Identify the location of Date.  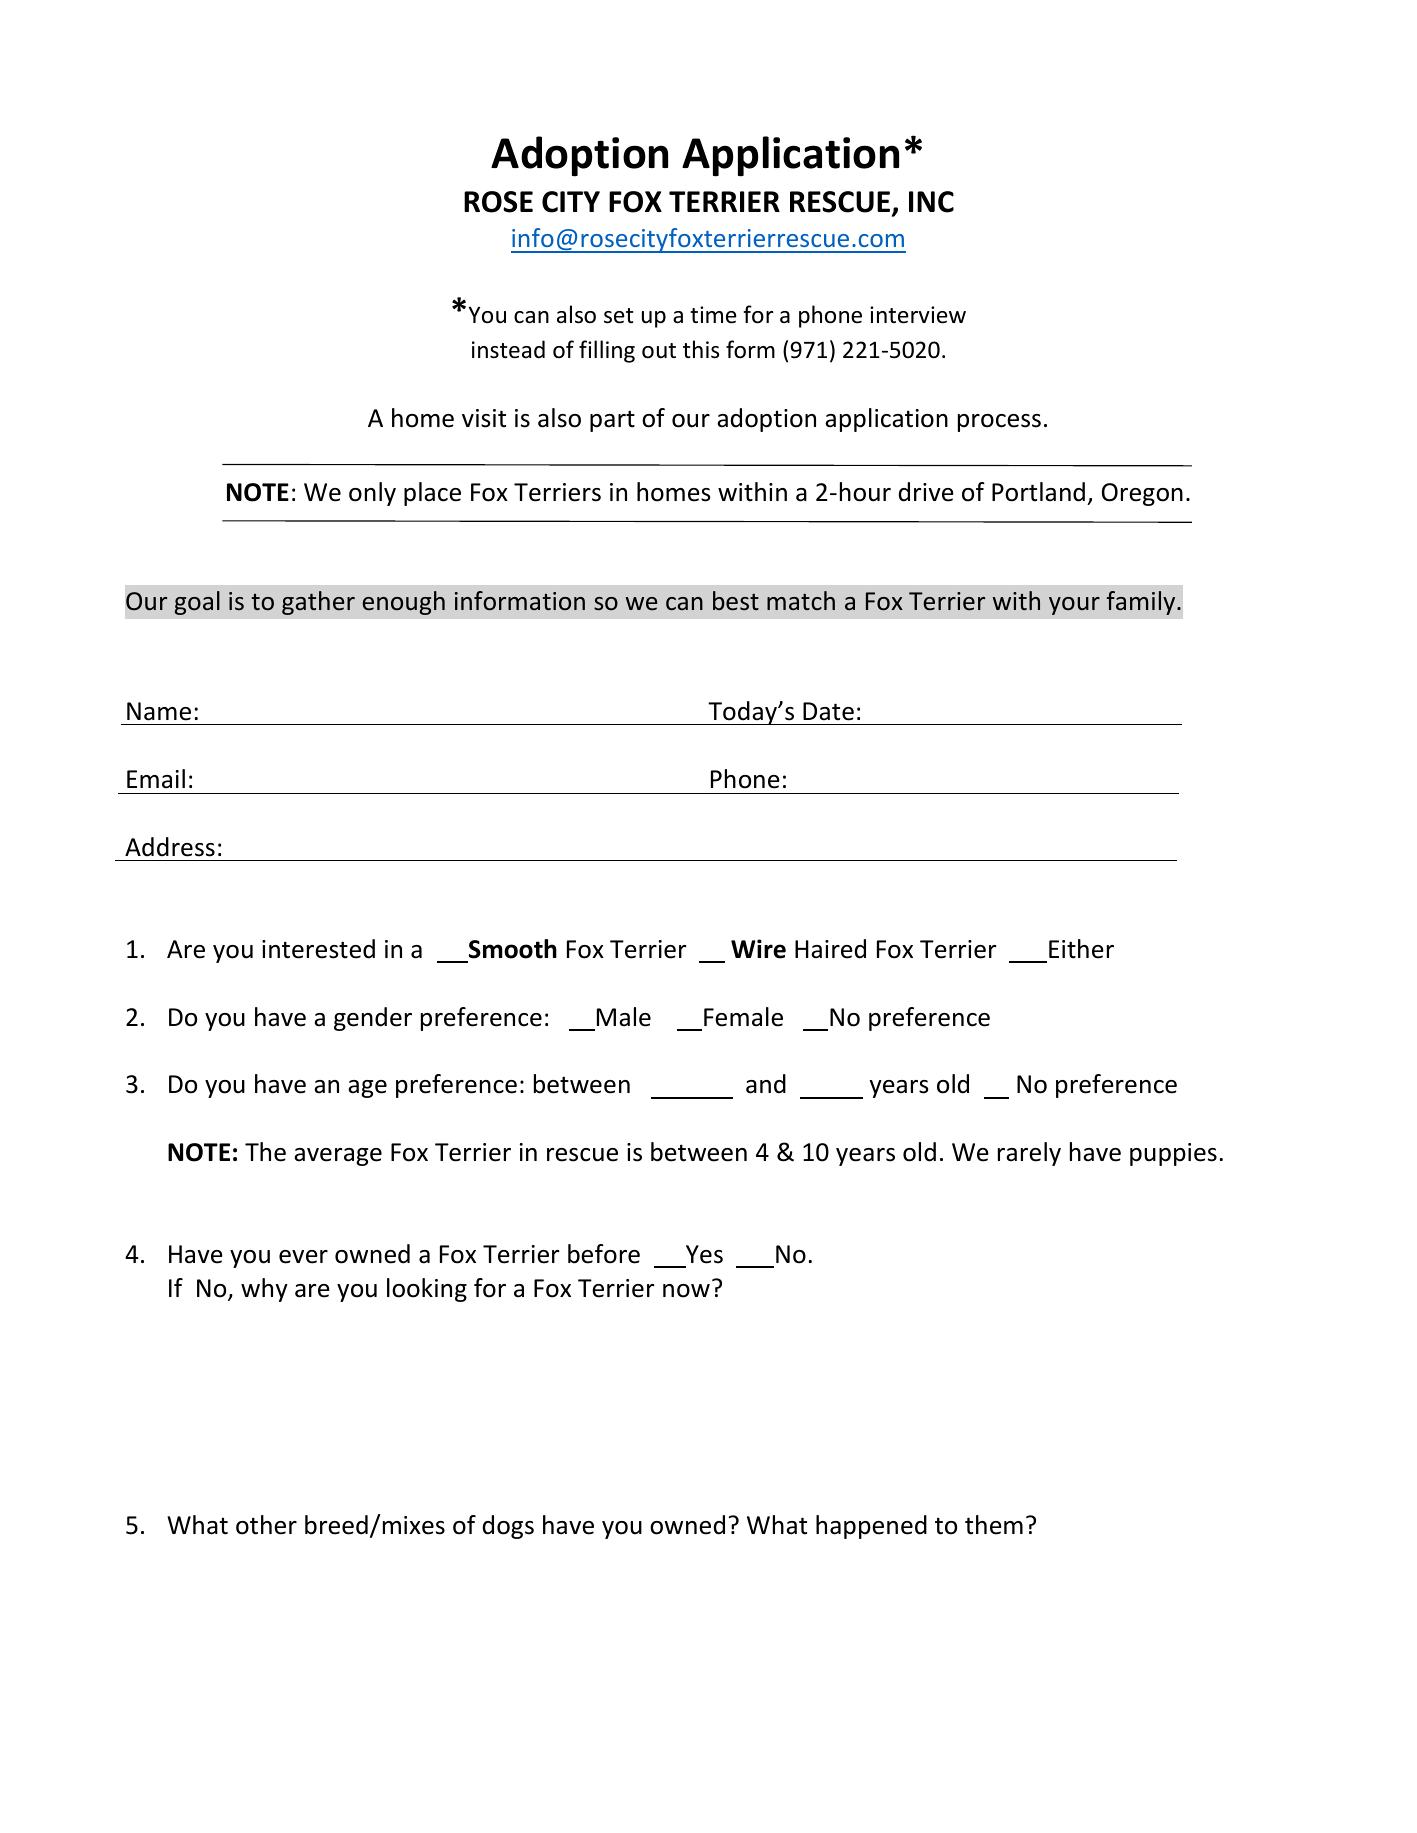
(828, 711).
